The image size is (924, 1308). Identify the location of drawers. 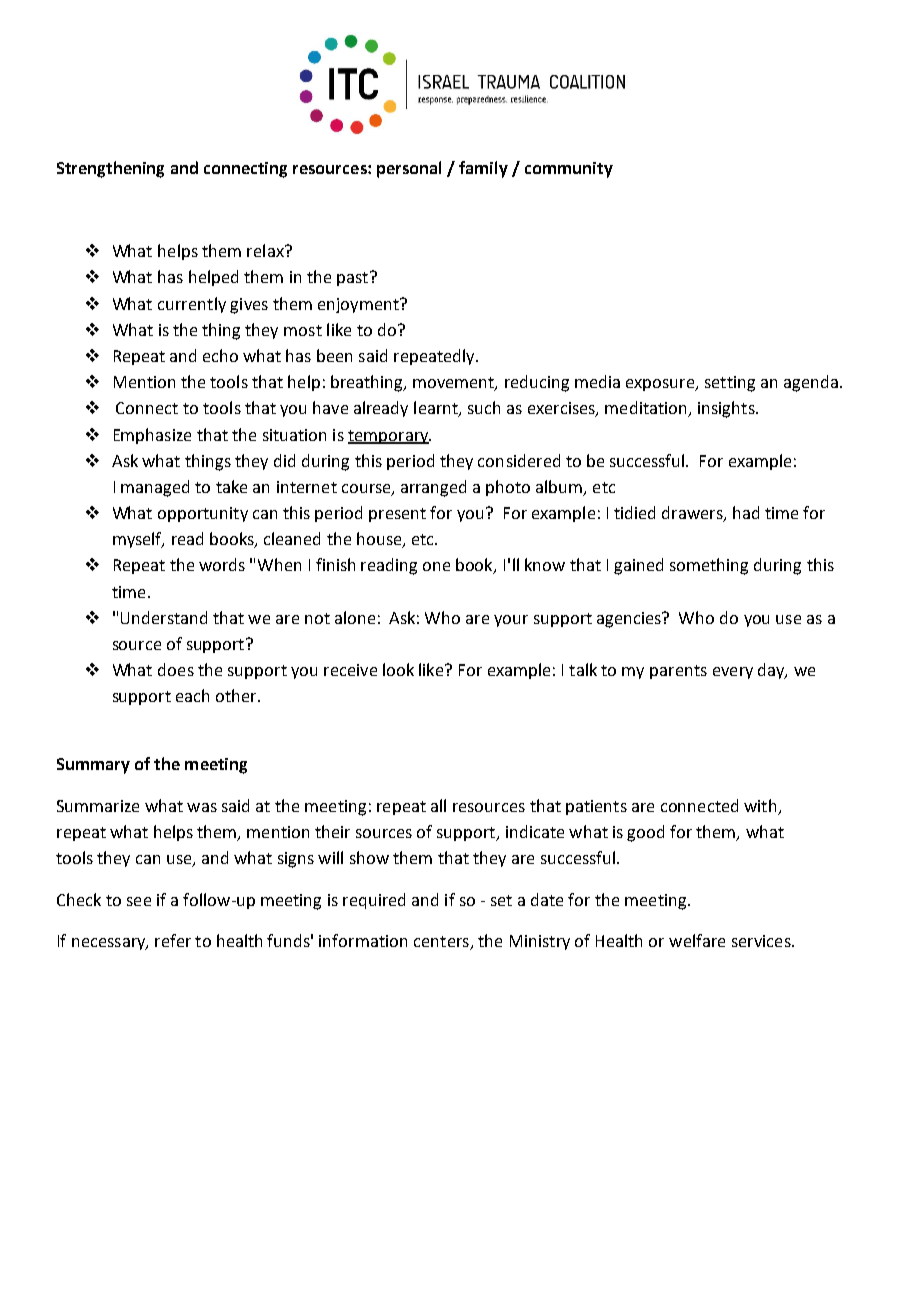
(693, 514).
